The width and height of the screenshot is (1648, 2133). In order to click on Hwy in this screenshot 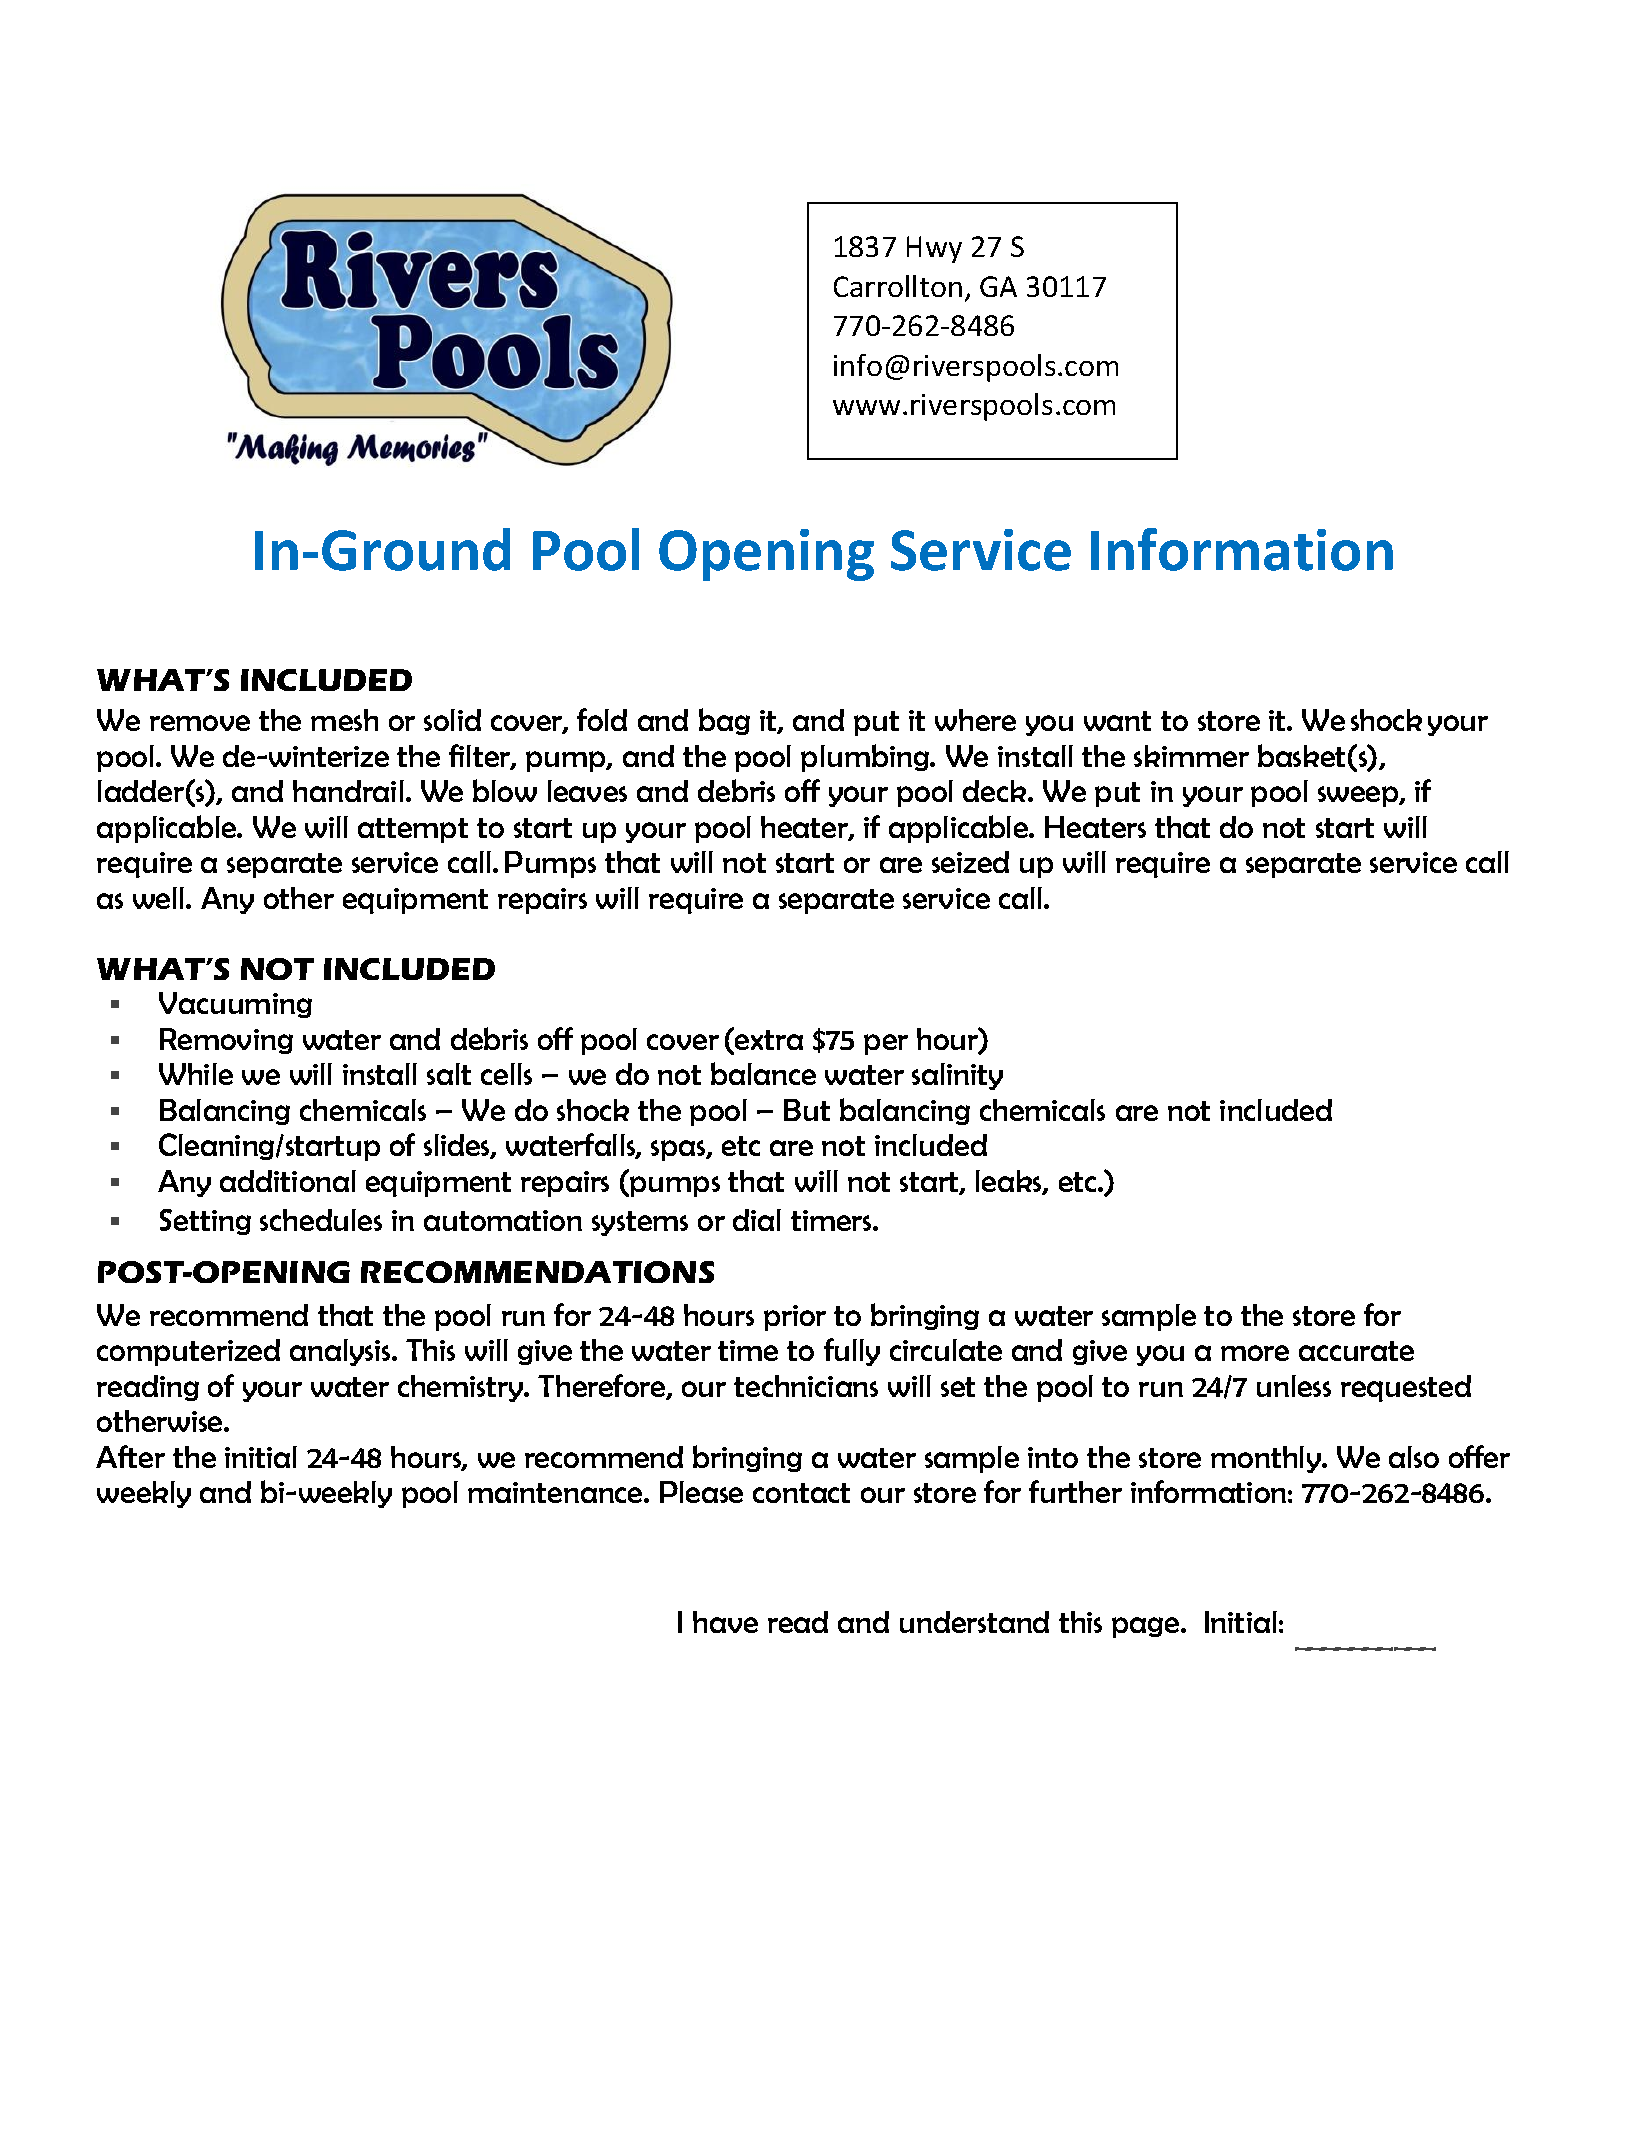, I will do `click(934, 249)`.
